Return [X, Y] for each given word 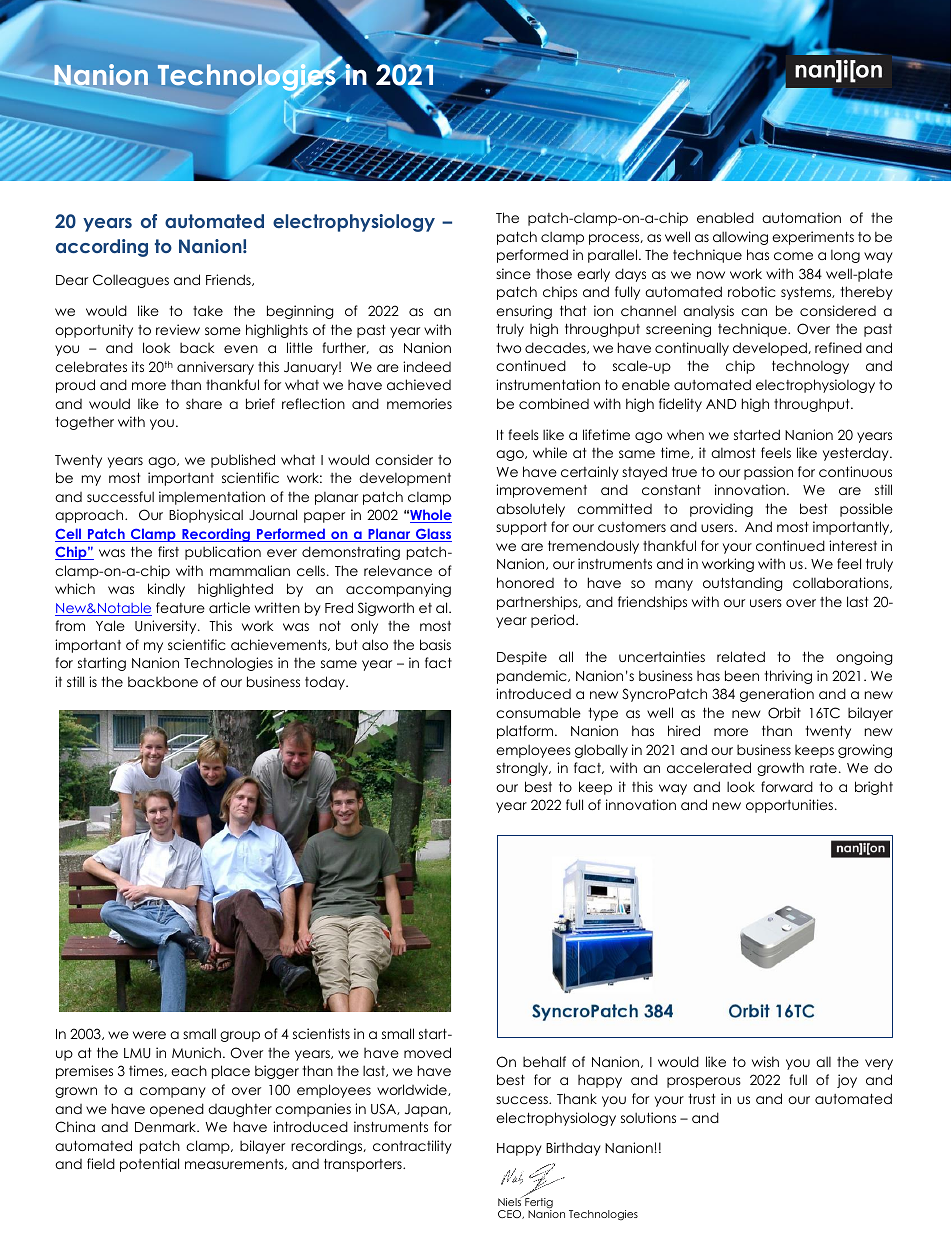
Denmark [167, 1126]
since [513, 273]
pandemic [533, 677]
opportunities [789, 806]
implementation [212, 498]
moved [427, 1052]
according [102, 248]
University [167, 627]
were [149, 1035]
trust [702, 1099]
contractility [412, 1147]
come [793, 256]
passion [768, 473]
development [405, 479]
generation [777, 695]
